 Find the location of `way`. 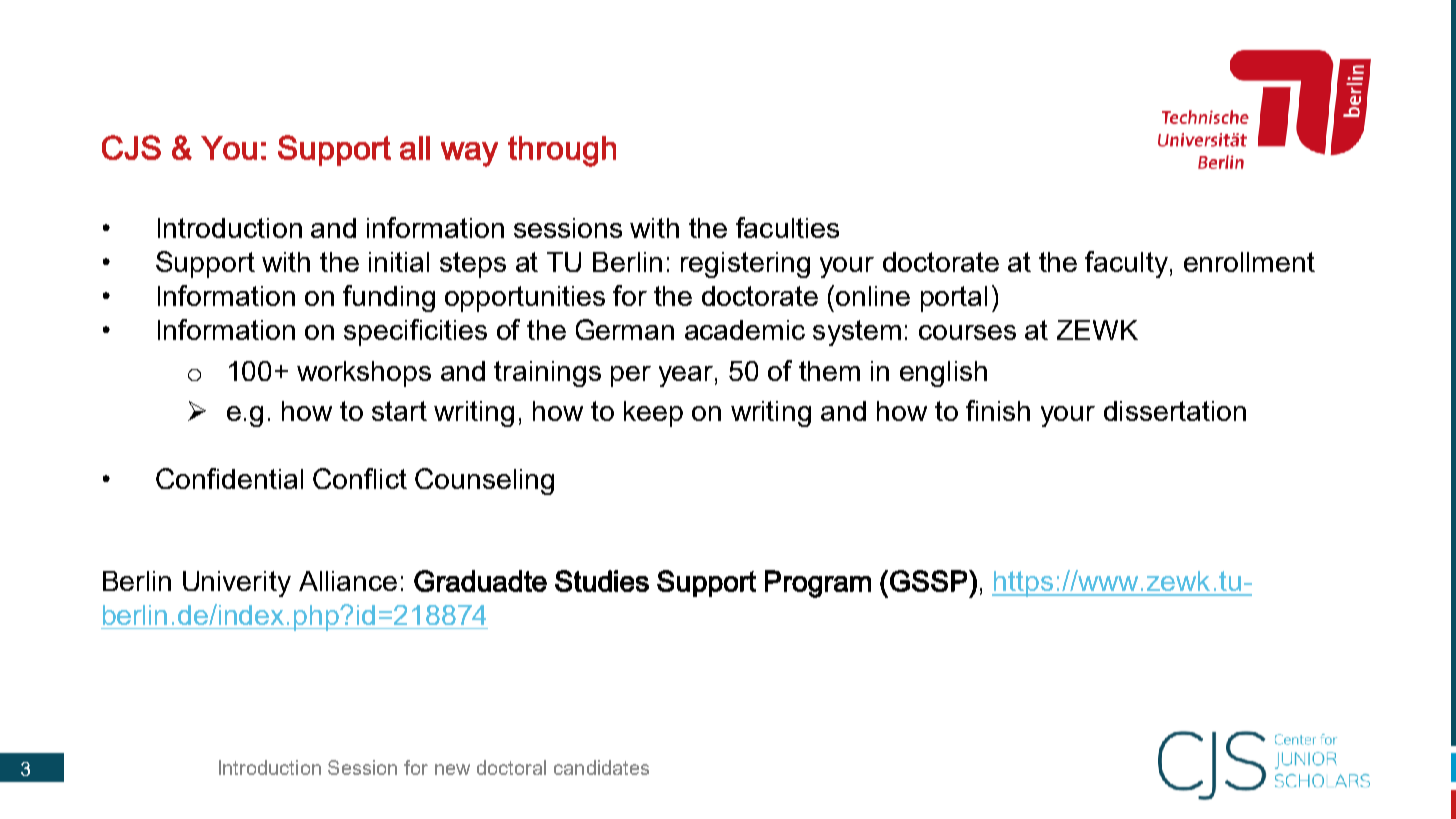

way is located at coordinates (469, 154).
